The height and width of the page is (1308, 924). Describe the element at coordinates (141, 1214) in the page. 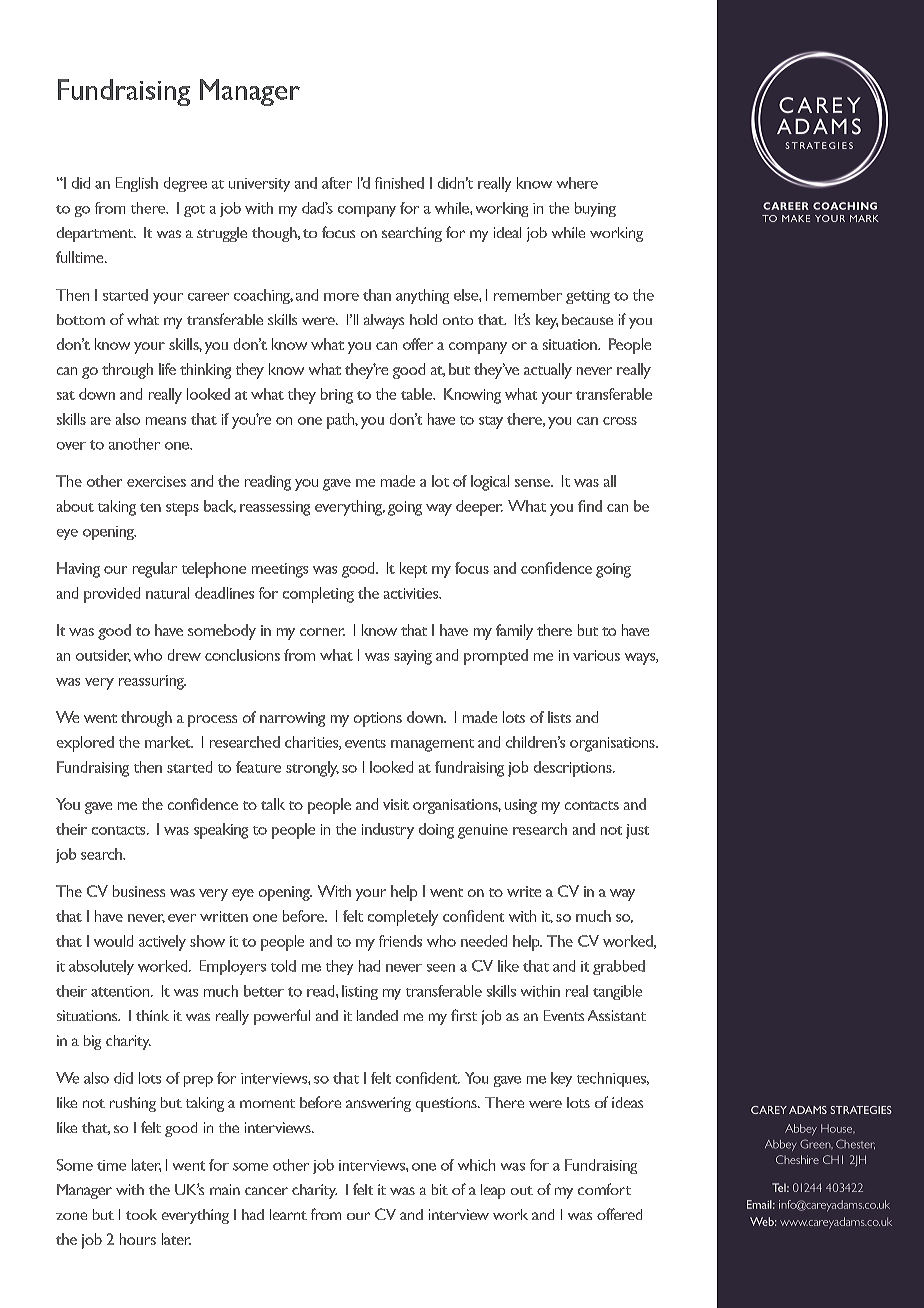

I see `took` at that location.
